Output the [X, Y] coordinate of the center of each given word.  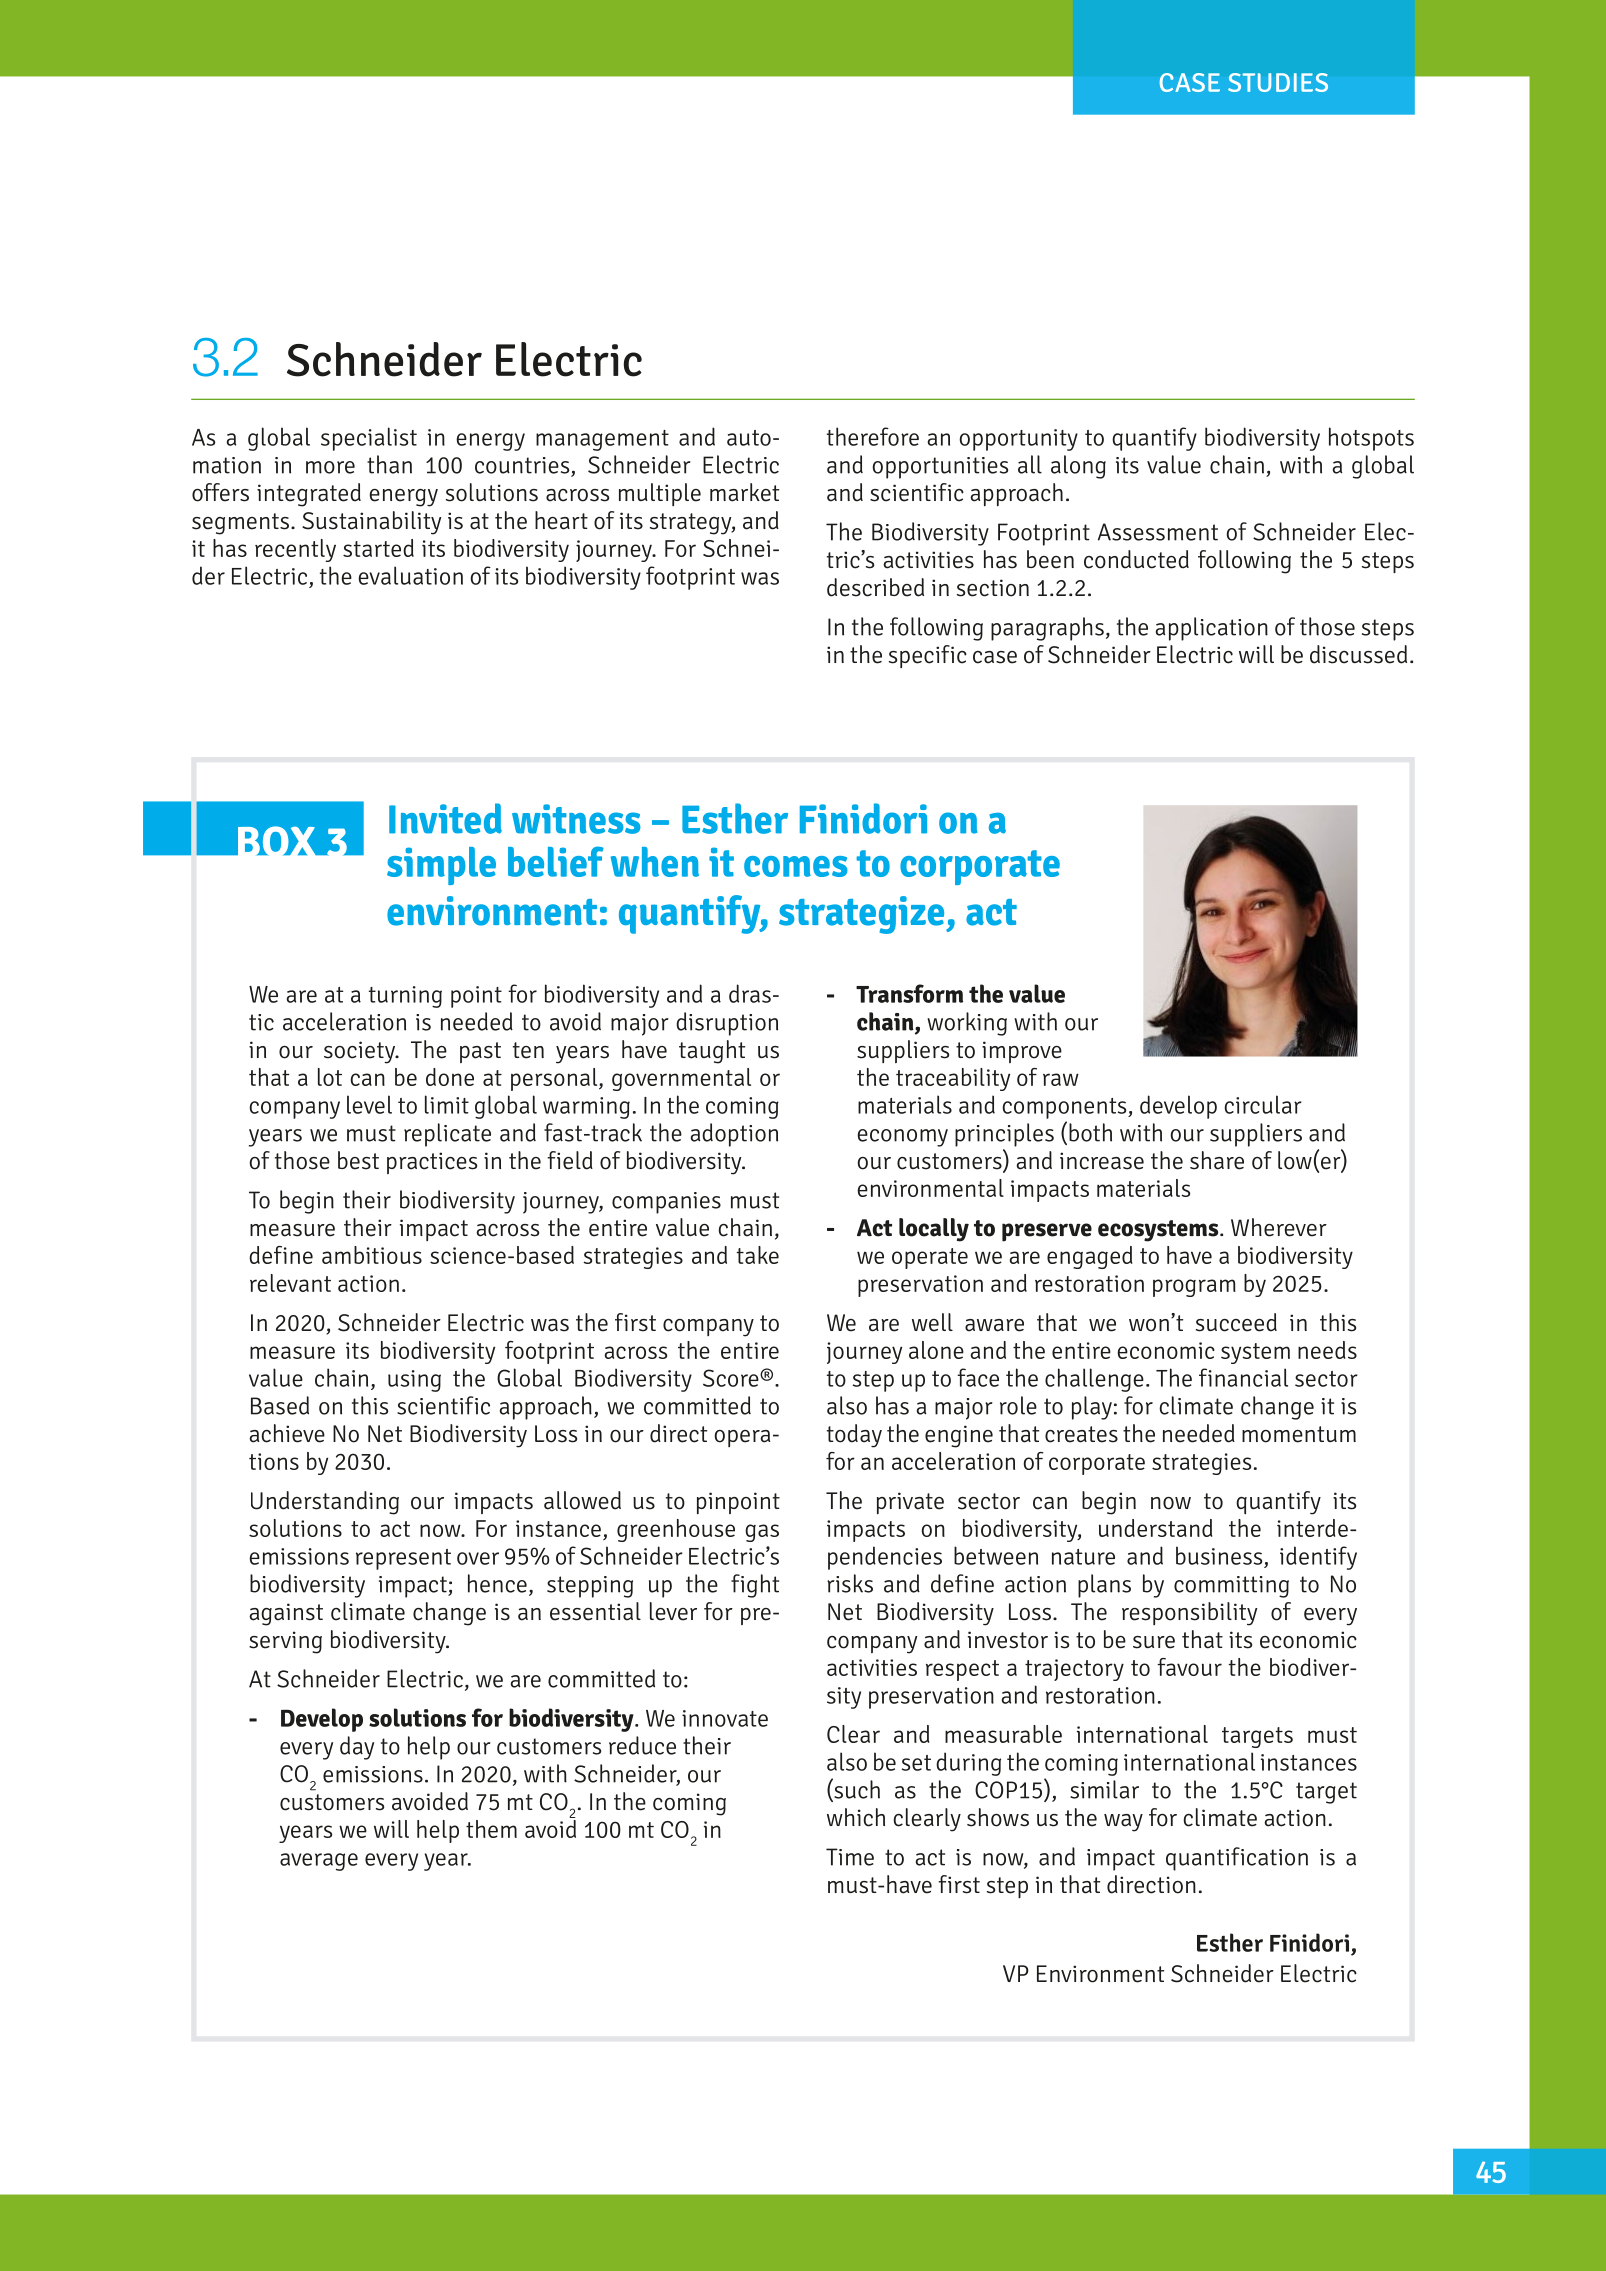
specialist [369, 439]
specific [928, 656]
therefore [873, 436]
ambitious [372, 1255]
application [1211, 629]
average [319, 1862]
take [758, 1255]
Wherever [1279, 1227]
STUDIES [1278, 82]
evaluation [410, 575]
